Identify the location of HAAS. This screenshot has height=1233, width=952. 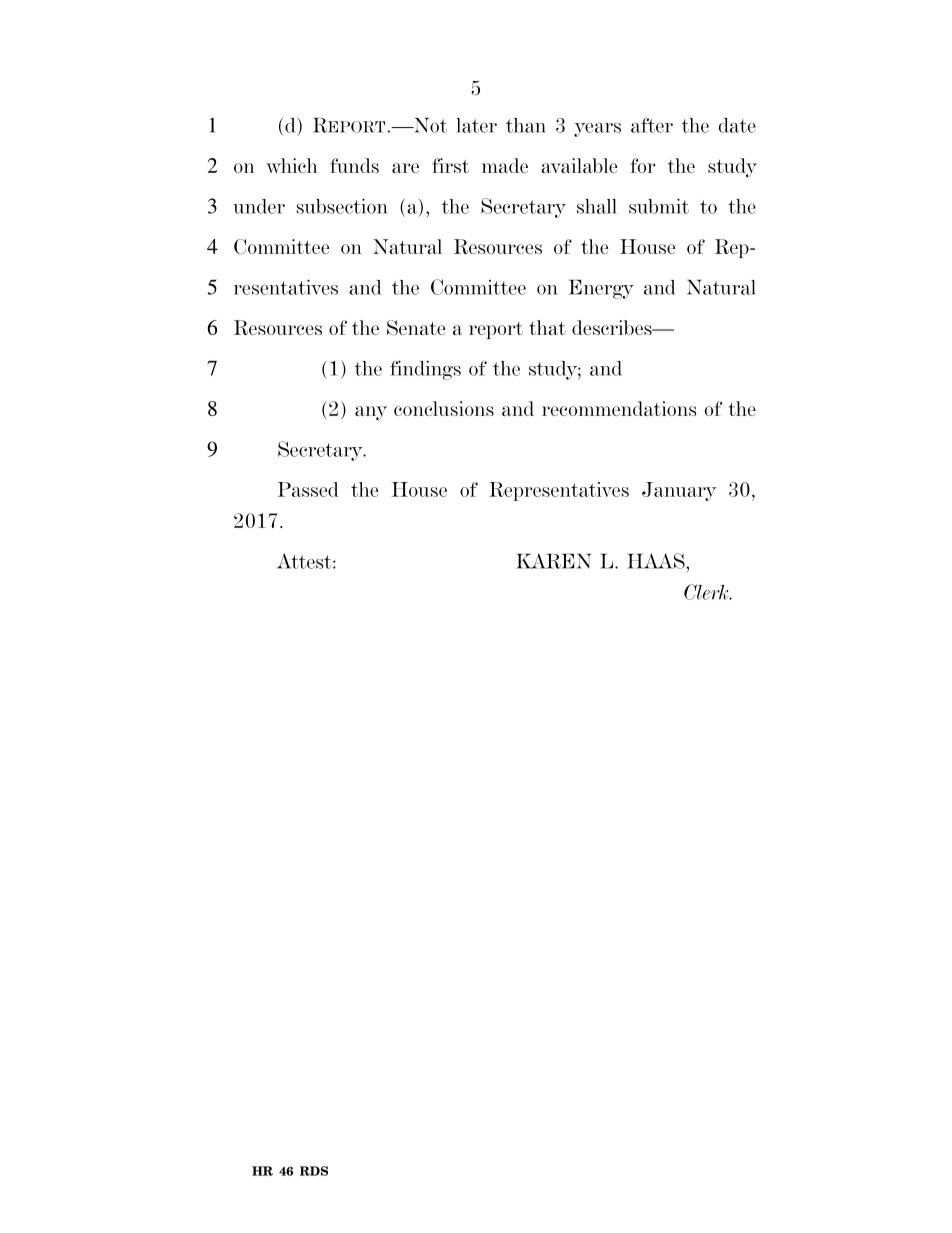
(657, 561).
